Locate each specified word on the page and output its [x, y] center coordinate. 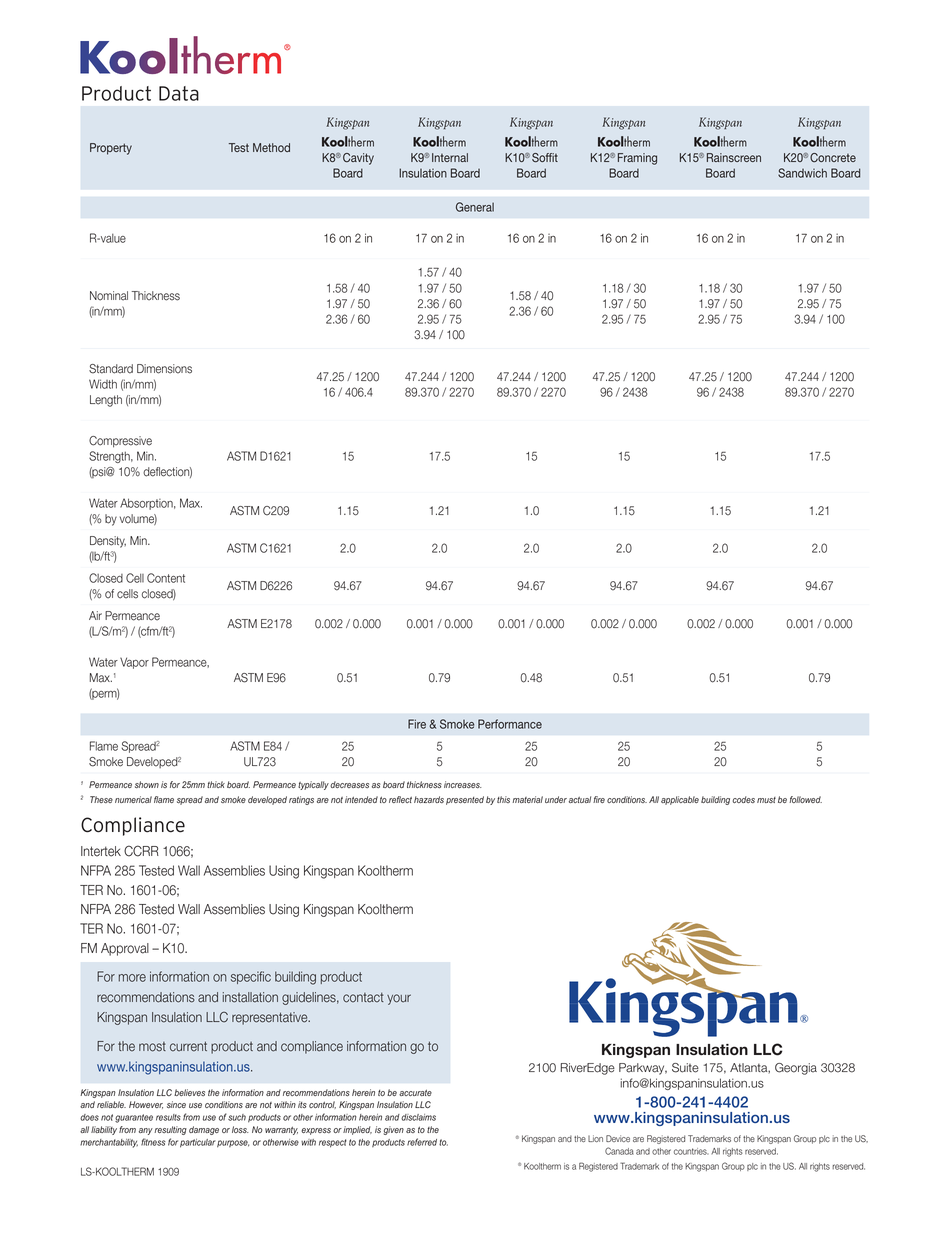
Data [179, 93]
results [168, 1117]
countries [691, 1151]
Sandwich [802, 173]
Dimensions [164, 369]
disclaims [418, 1117]
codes [743, 799]
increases [463, 784]
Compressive [120, 442]
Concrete [833, 158]
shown [147, 784]
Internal [450, 157]
